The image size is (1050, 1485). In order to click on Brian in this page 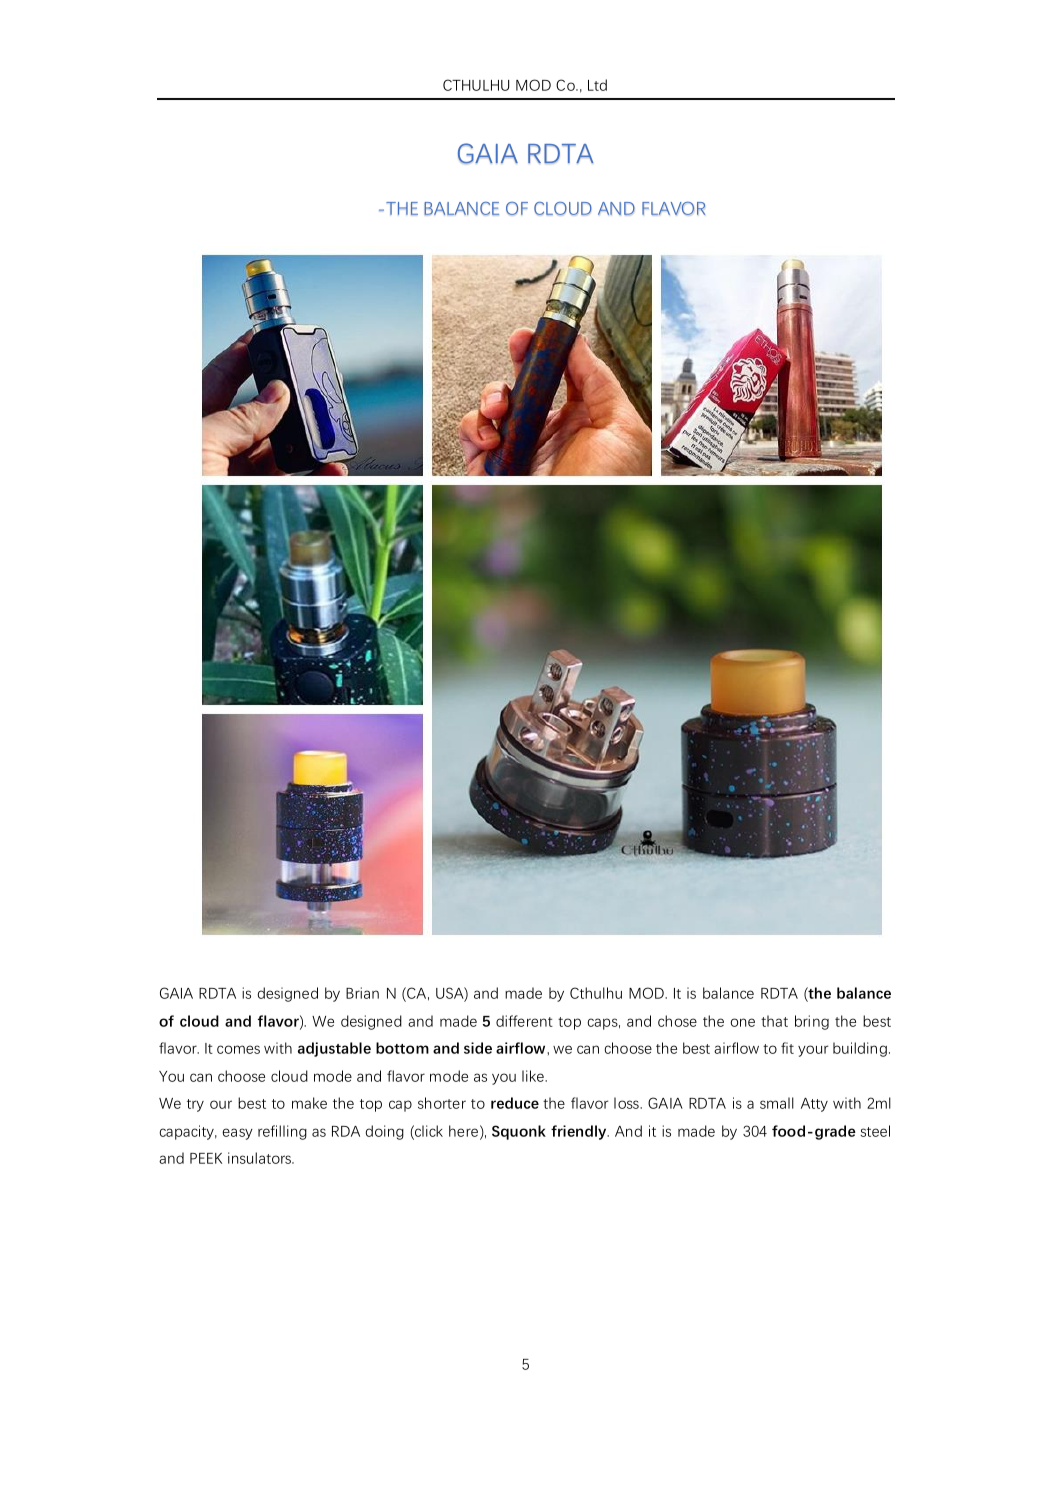, I will do `click(362, 993)`.
